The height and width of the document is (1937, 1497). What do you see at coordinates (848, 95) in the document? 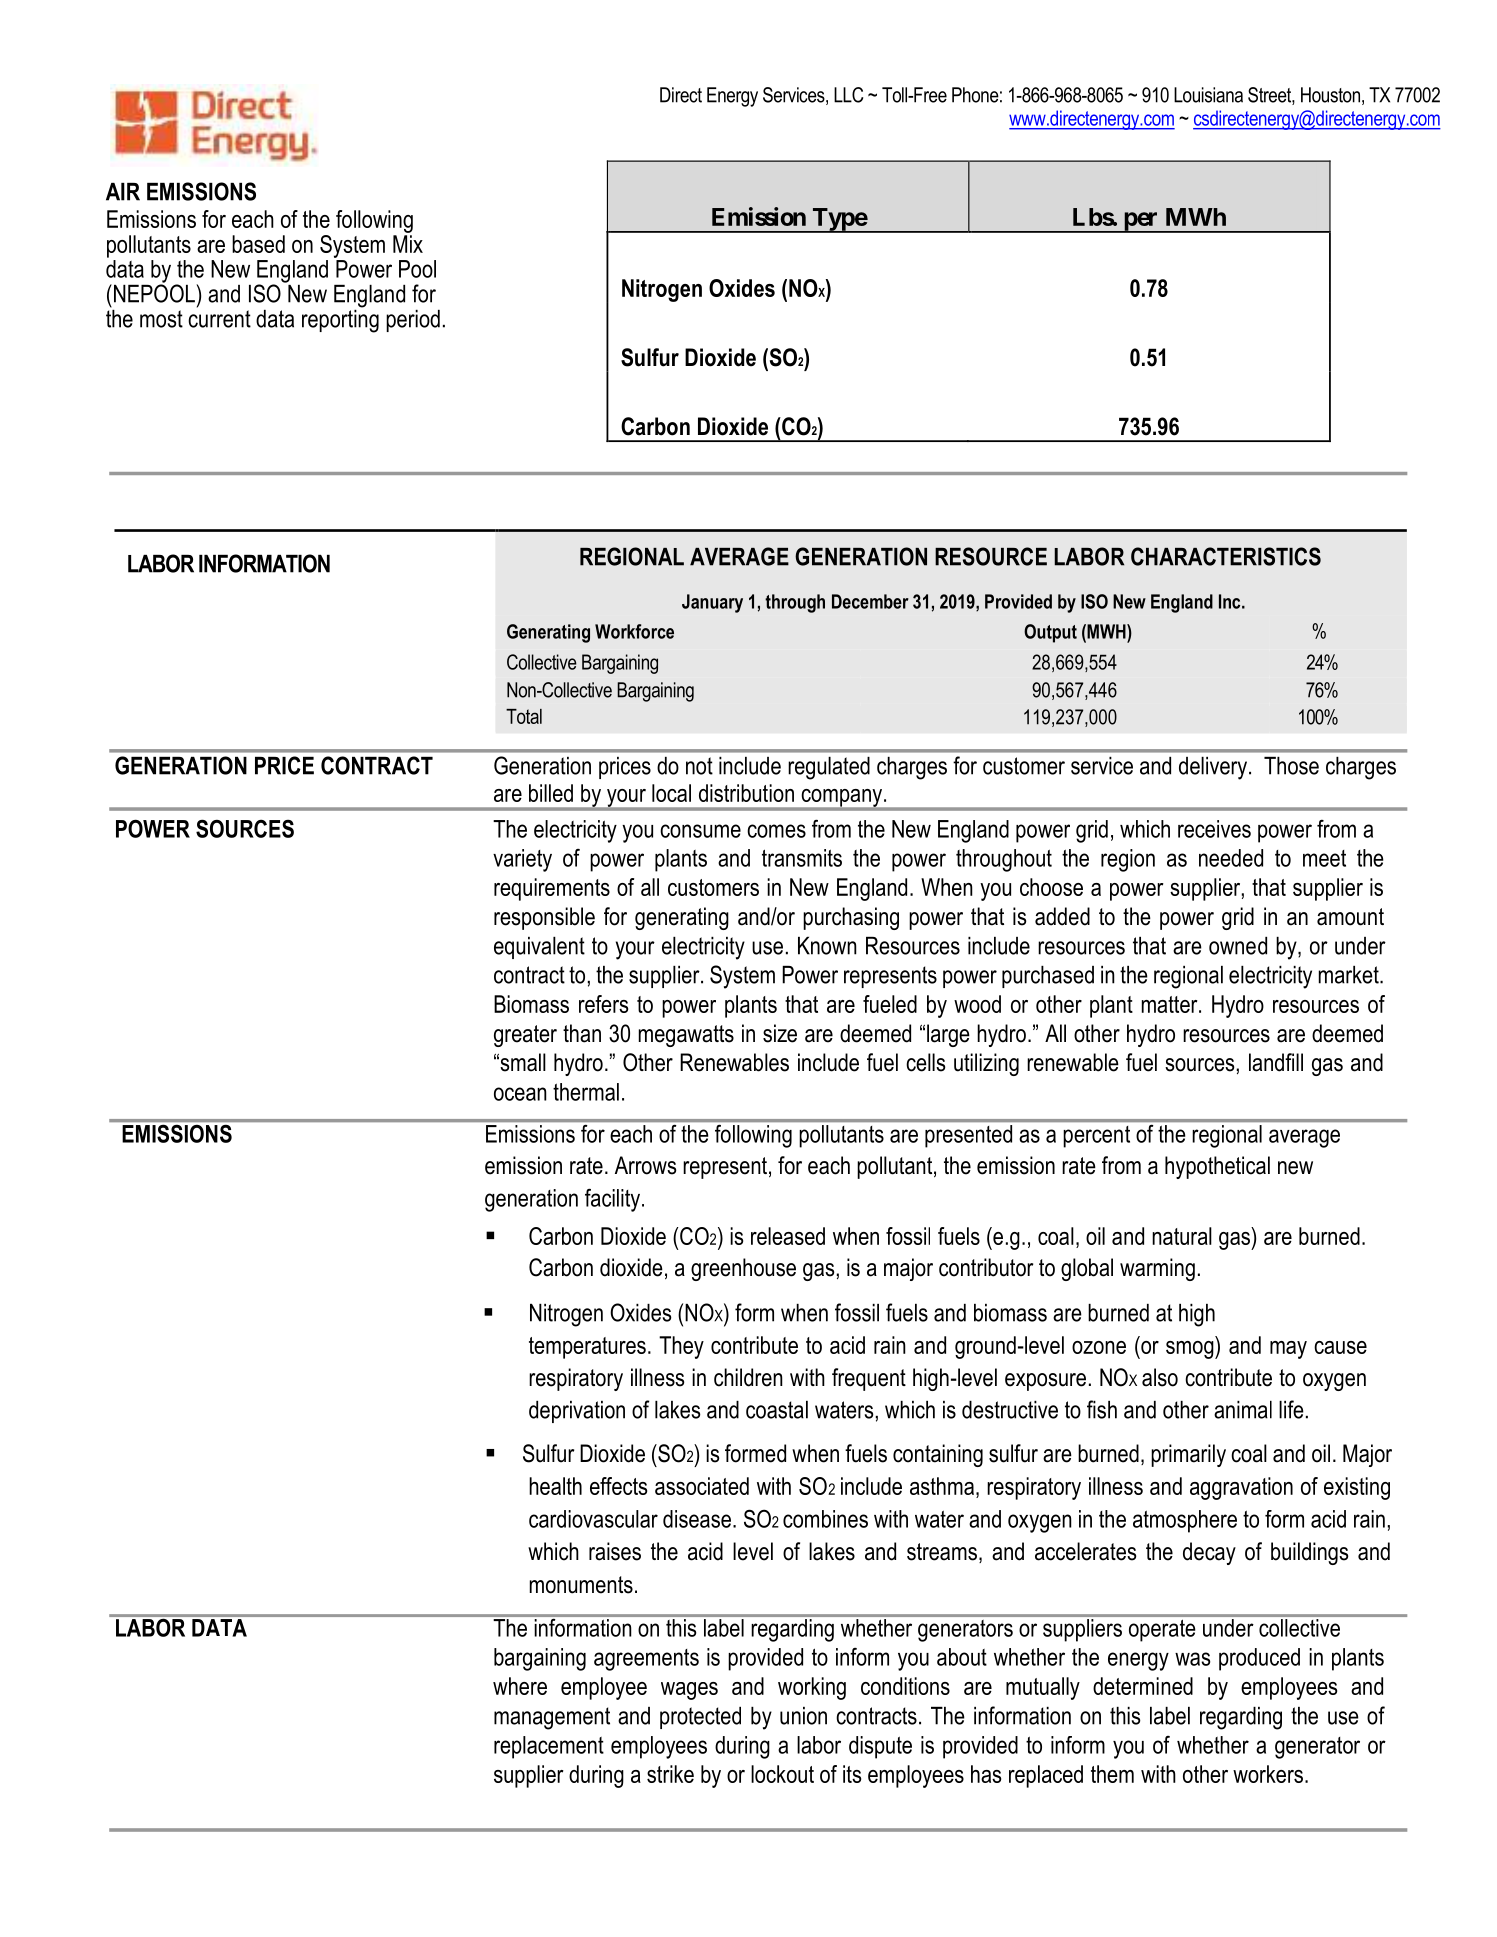
I see `LLC` at bounding box center [848, 95].
